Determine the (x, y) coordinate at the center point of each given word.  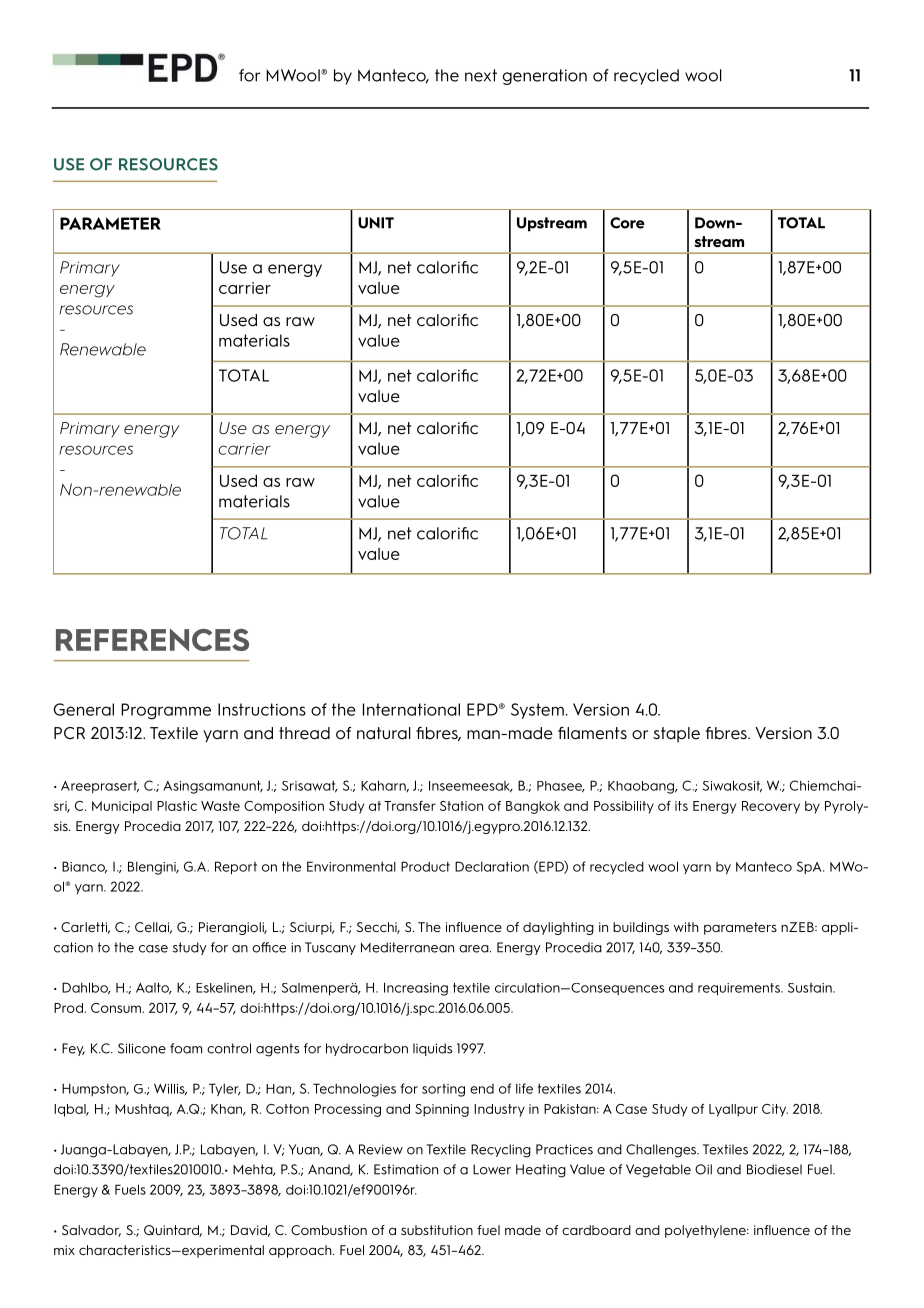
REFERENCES (152, 640)
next (481, 75)
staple (676, 735)
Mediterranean (407, 947)
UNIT (376, 223)
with (686, 927)
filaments (592, 733)
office (269, 947)
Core (627, 223)
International (411, 709)
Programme (166, 711)
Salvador (91, 1231)
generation (545, 77)
